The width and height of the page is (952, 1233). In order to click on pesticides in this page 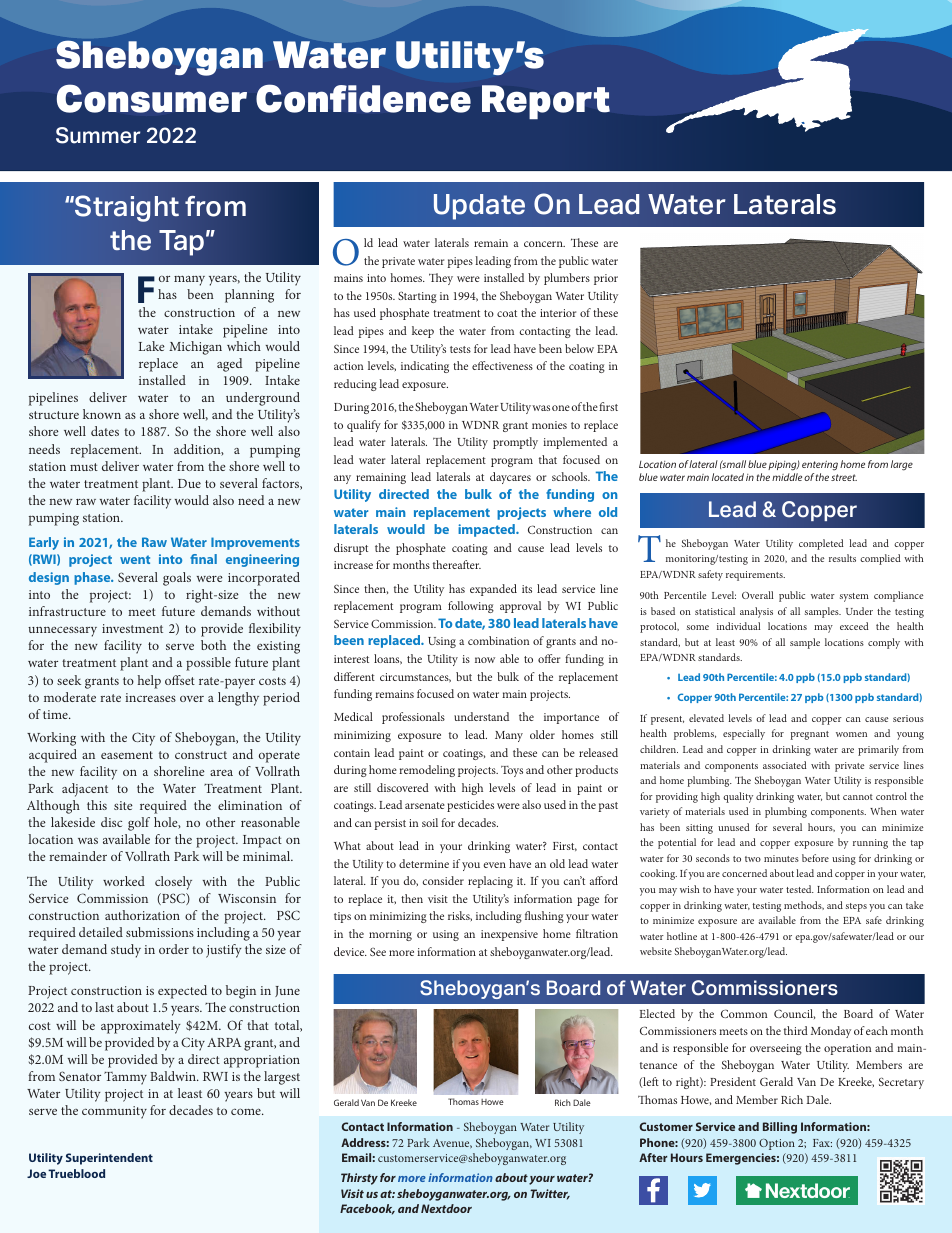, I will do `click(470, 806)`.
